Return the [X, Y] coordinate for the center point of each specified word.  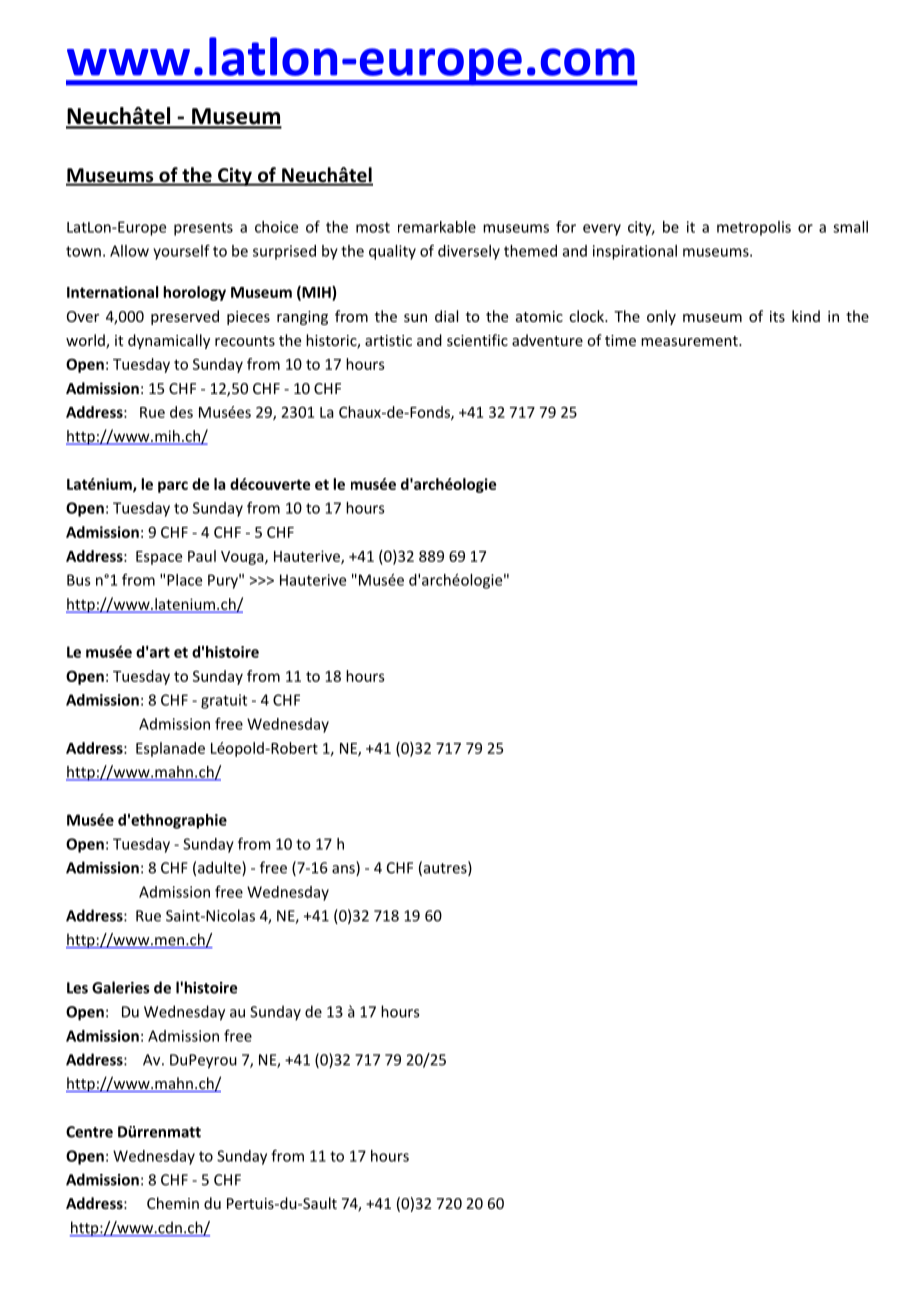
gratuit [224, 701]
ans [344, 870]
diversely [469, 252]
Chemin [173, 1203]
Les [77, 988]
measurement [690, 341]
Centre [89, 1132]
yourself [181, 252]
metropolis [754, 228]
